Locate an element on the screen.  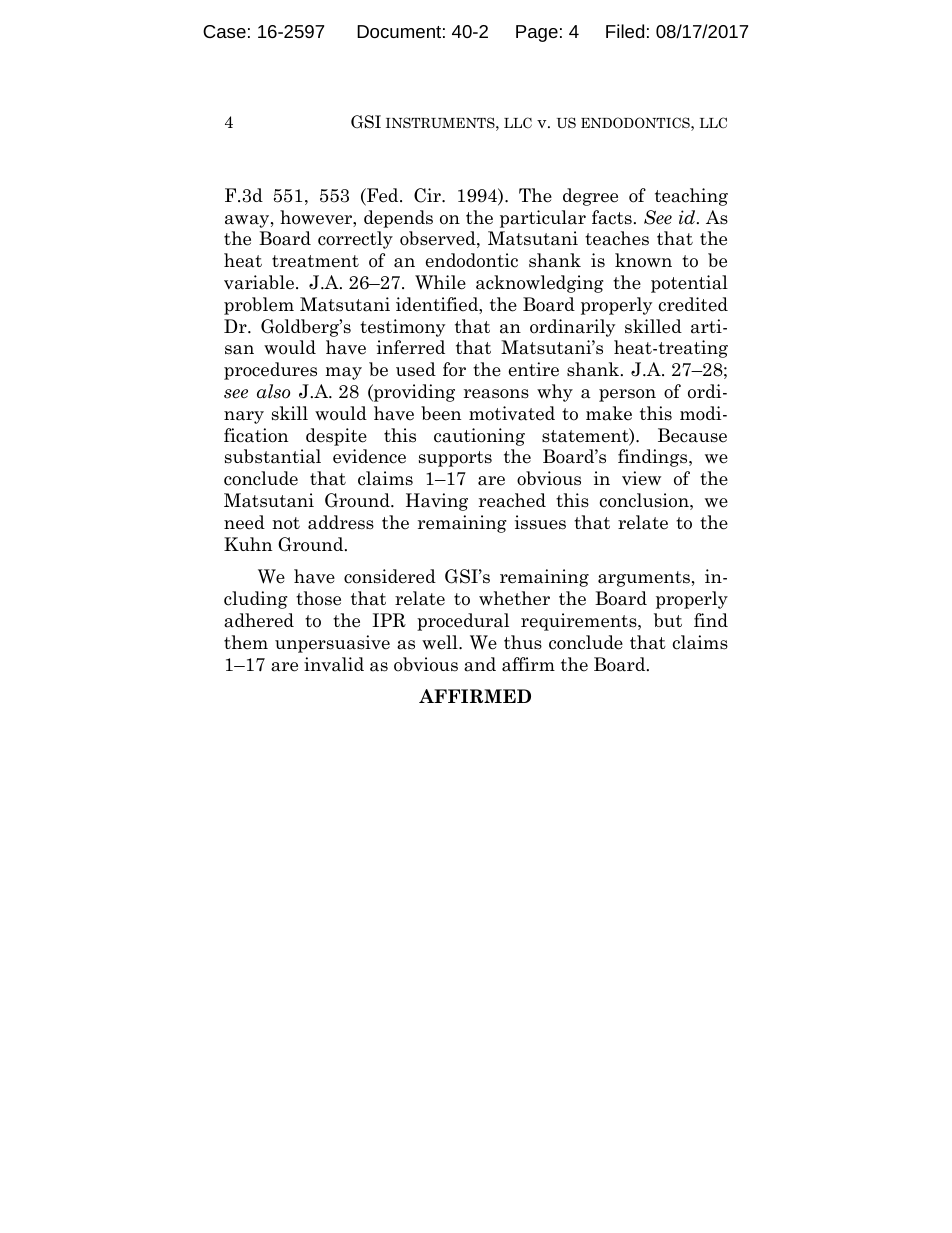
for is located at coordinates (454, 369).
